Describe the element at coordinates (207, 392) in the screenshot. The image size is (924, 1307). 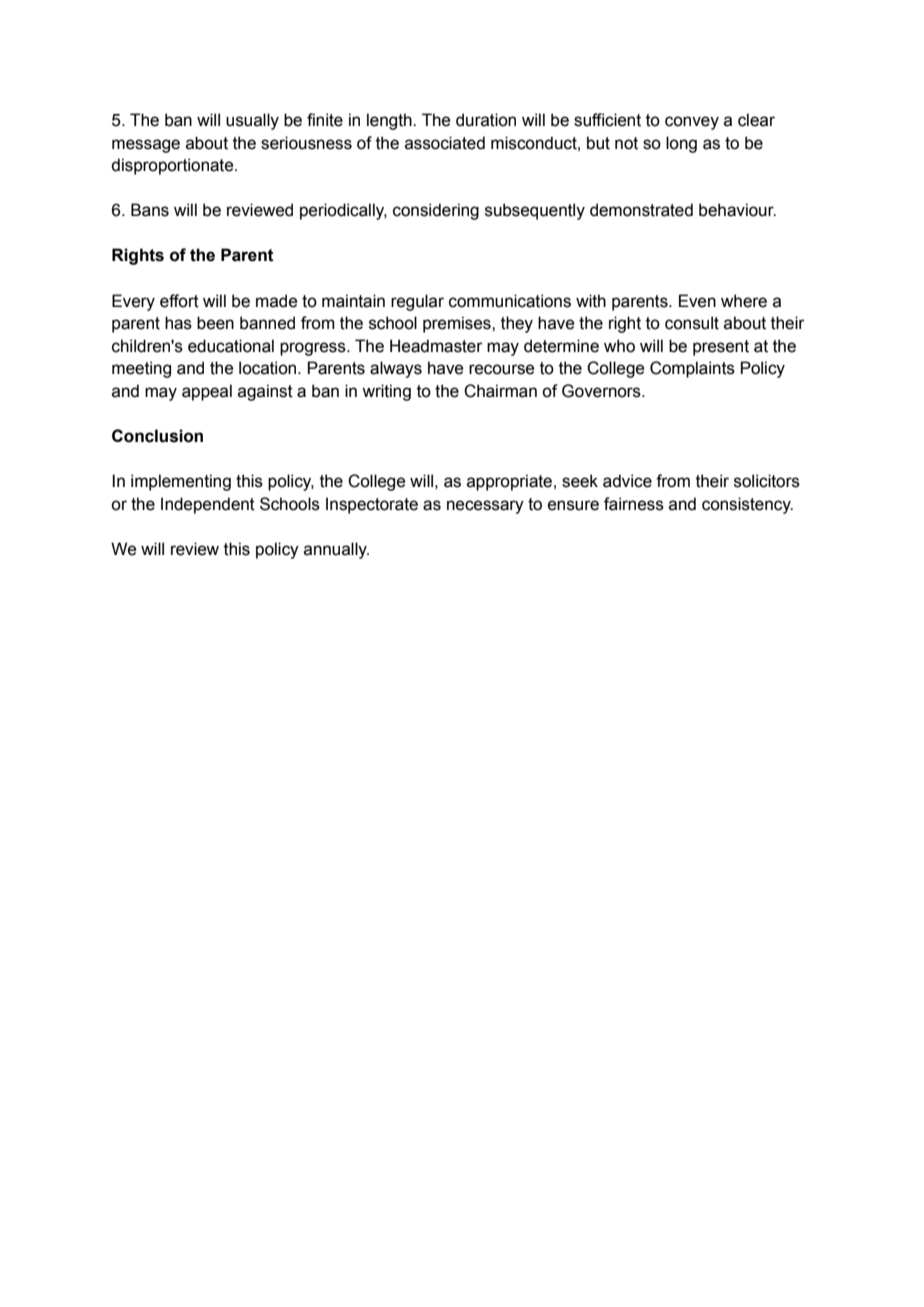
I see `appeal` at that location.
